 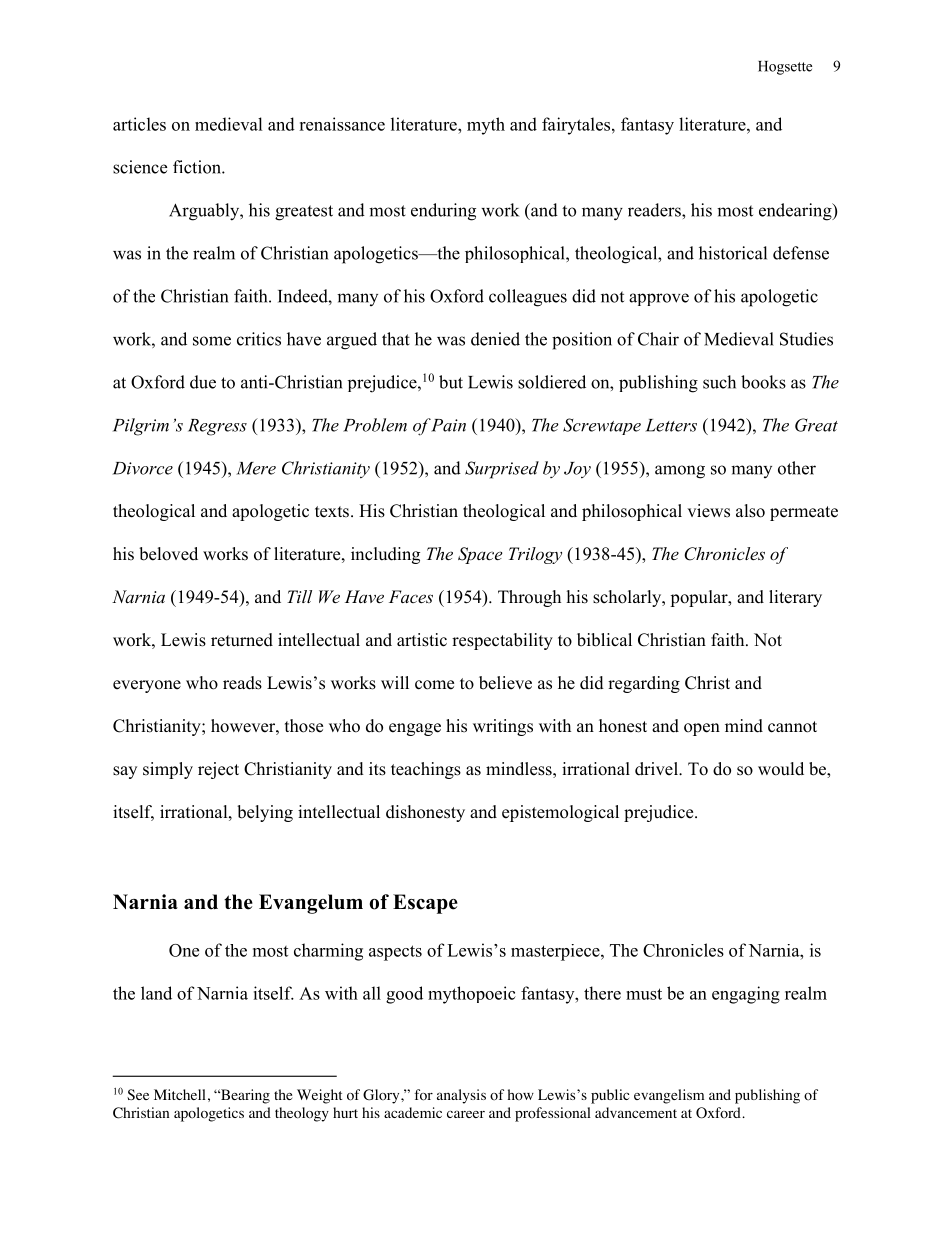 What do you see at coordinates (503, 727) in the image?
I see `writings` at bounding box center [503, 727].
